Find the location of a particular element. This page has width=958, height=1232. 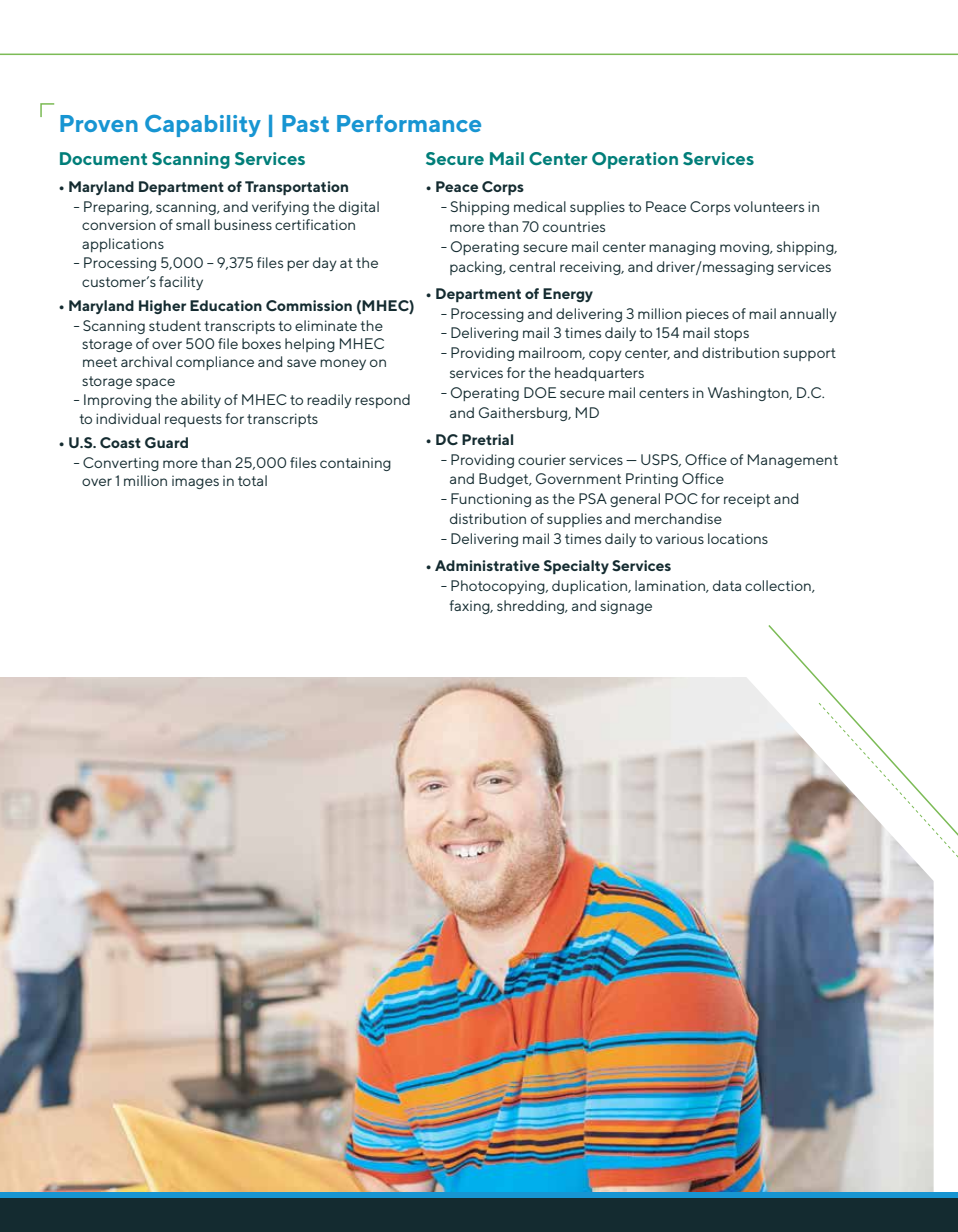

Management is located at coordinates (793, 461).
